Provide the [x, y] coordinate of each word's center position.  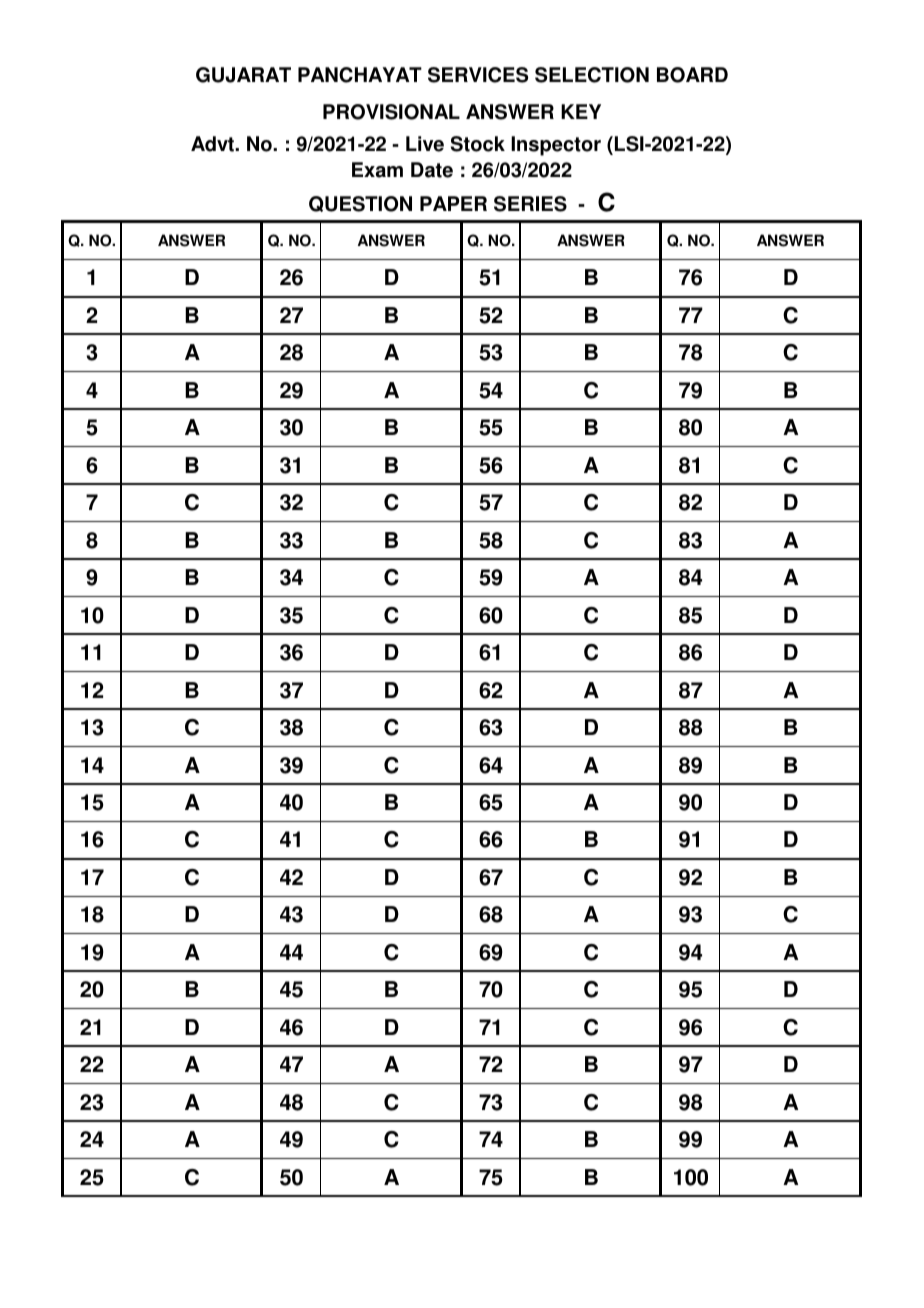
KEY [581, 111]
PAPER [453, 203]
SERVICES [478, 75]
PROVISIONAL [391, 112]
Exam [377, 170]
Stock [478, 144]
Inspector [556, 146]
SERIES [530, 204]
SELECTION [592, 75]
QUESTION [360, 204]
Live [425, 144]
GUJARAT [243, 75]
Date [432, 170]
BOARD [692, 75]
